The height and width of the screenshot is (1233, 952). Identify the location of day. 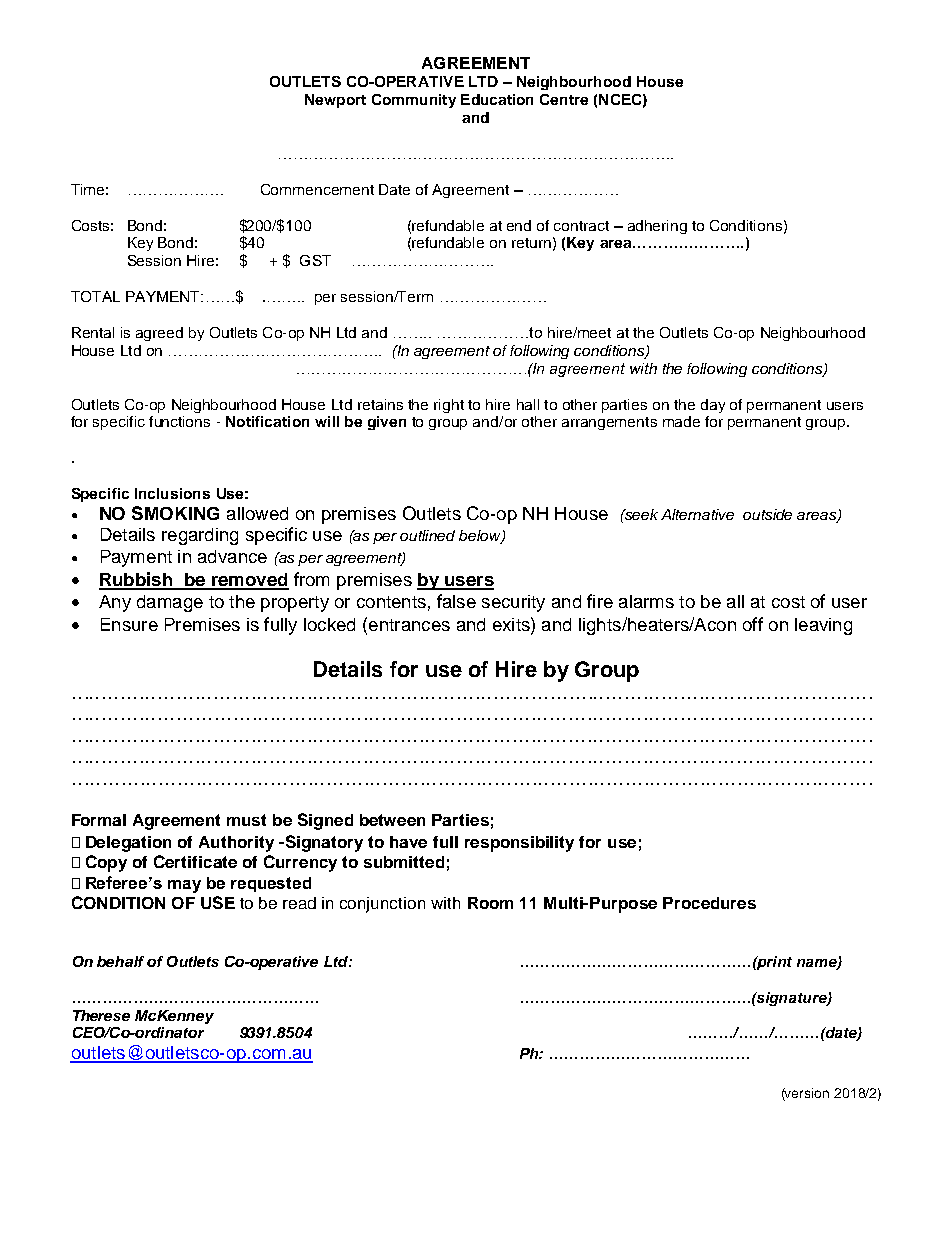
(713, 406).
